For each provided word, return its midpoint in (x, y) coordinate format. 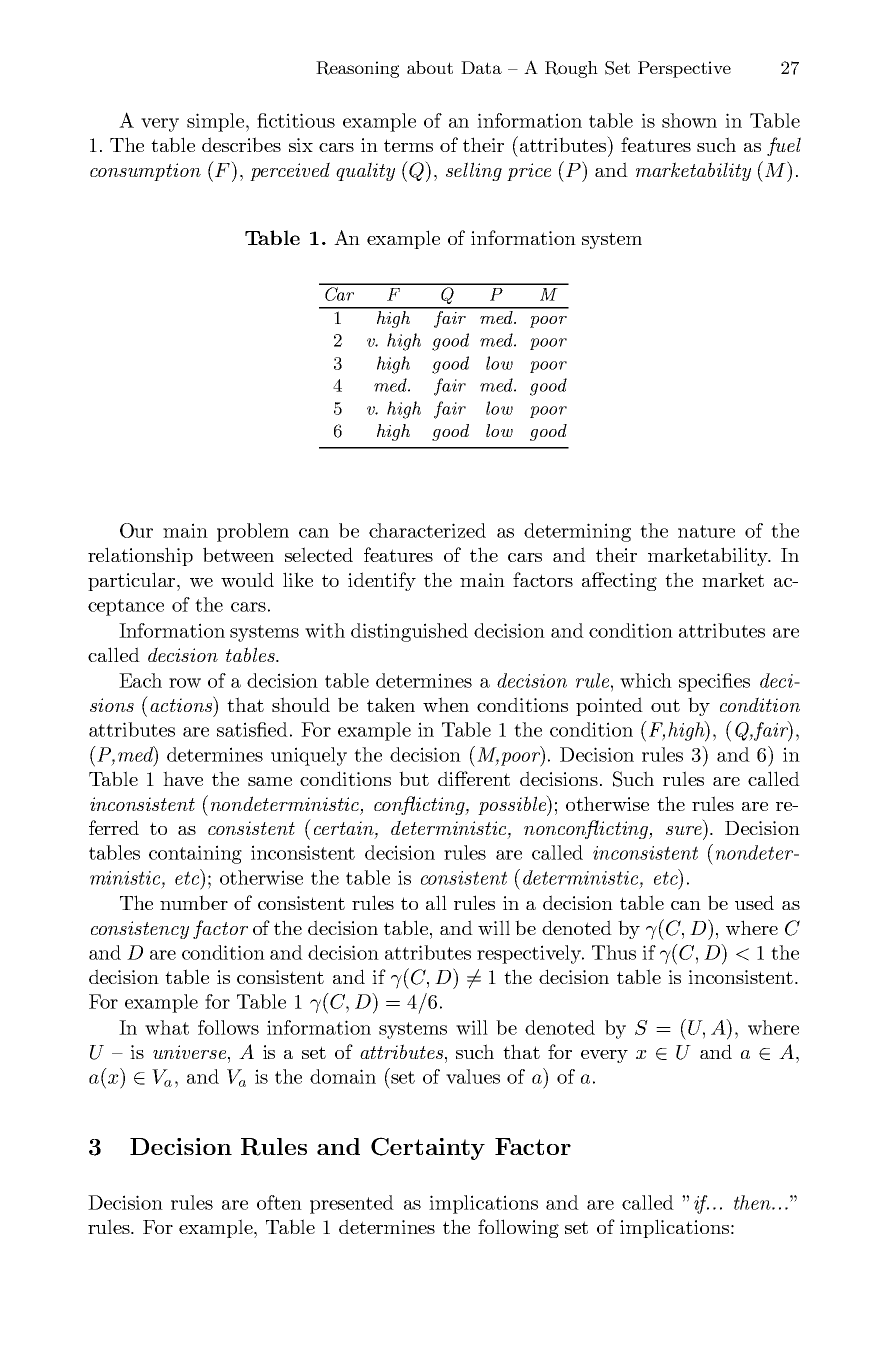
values (473, 1076)
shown (689, 120)
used (754, 902)
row (185, 683)
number (194, 902)
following (518, 1228)
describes (241, 144)
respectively (530, 954)
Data (481, 67)
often (279, 1202)
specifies (714, 682)
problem (253, 532)
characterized (427, 530)
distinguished (409, 632)
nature (706, 531)
